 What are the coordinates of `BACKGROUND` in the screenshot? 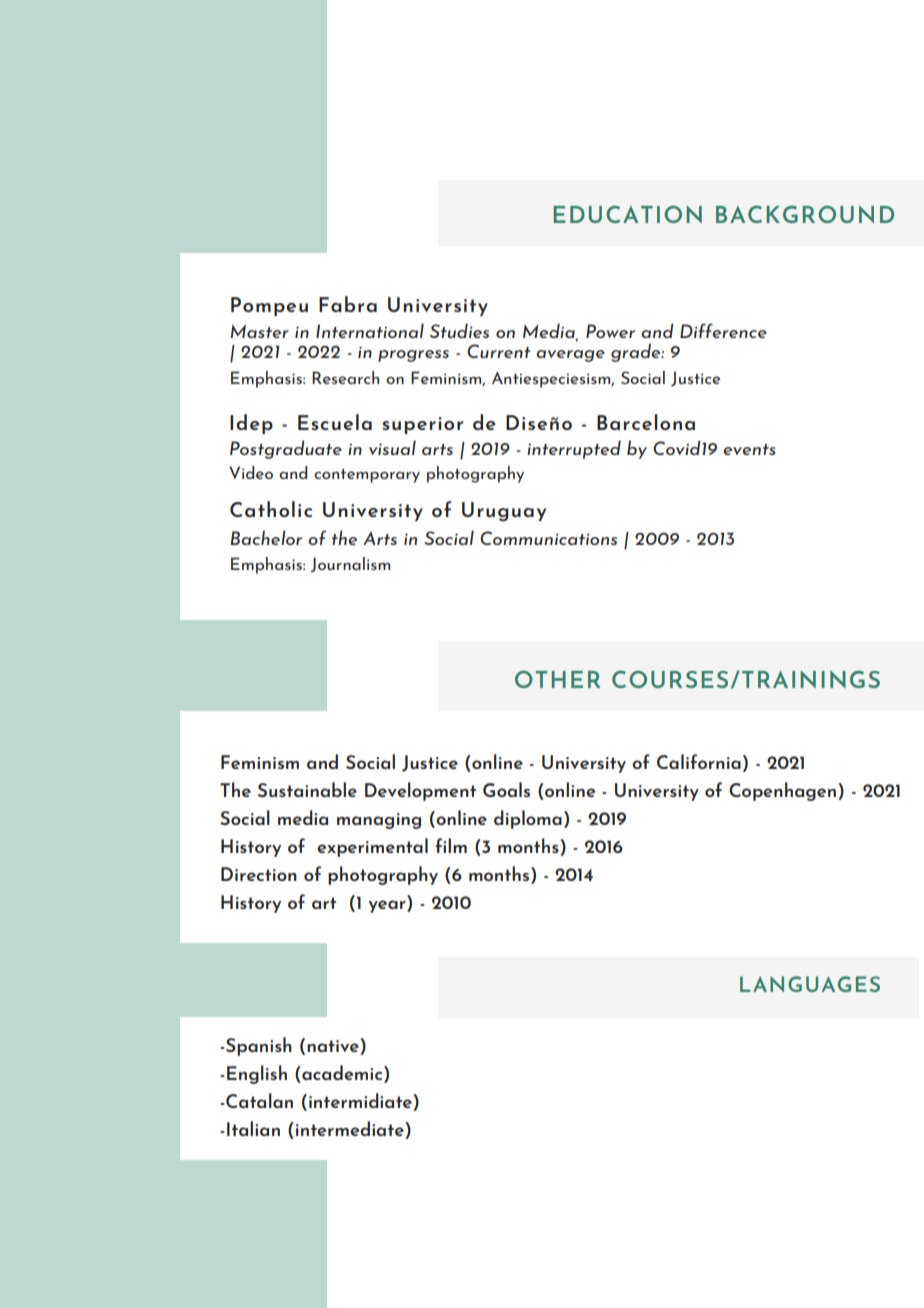 It's located at (805, 214).
